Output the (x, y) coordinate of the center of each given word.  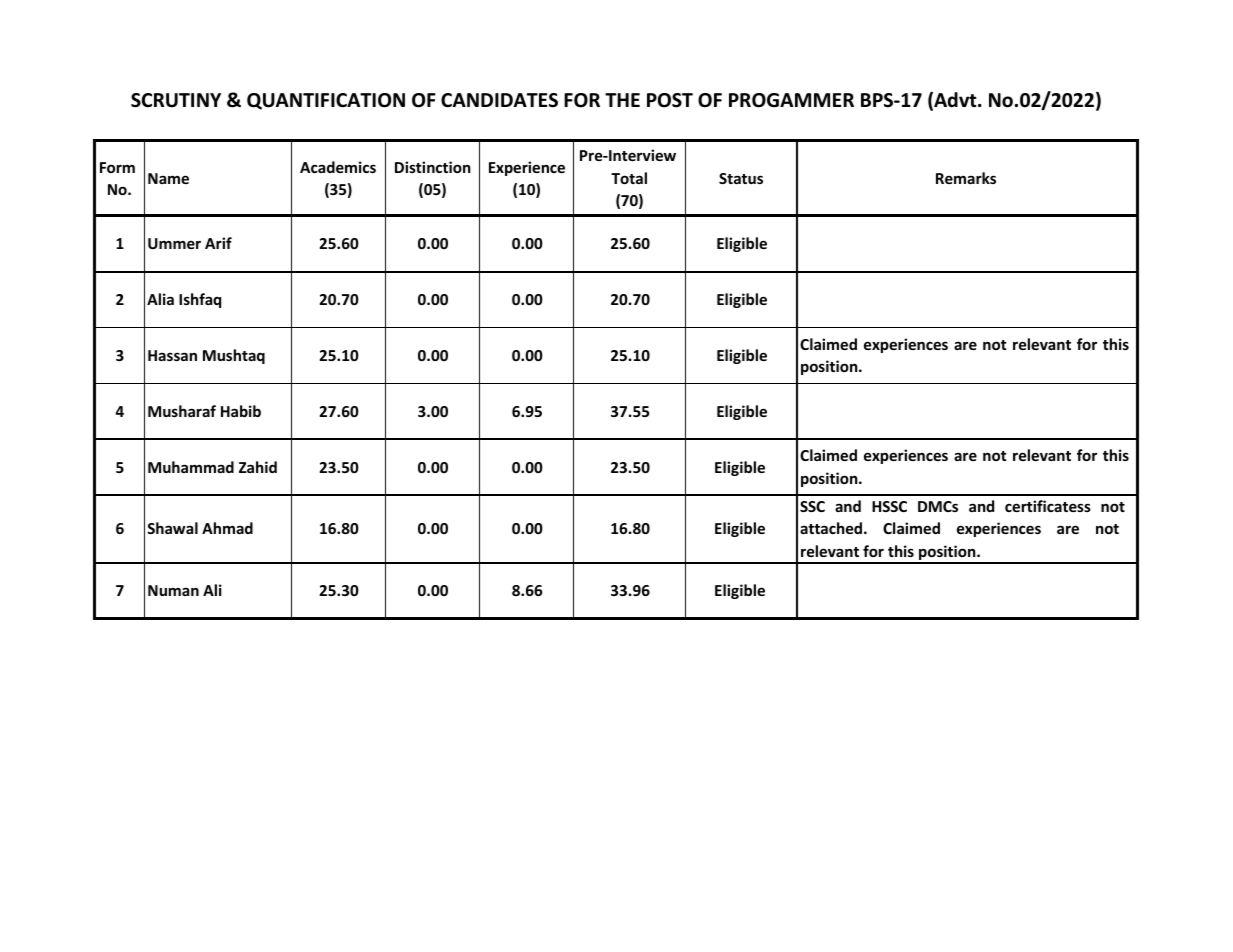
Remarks (966, 178)
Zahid (258, 467)
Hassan (172, 355)
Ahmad (227, 528)
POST (670, 100)
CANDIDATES (499, 100)
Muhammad (191, 467)
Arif (218, 243)
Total (629, 178)
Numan (173, 590)
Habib (241, 411)
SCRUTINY (176, 100)
